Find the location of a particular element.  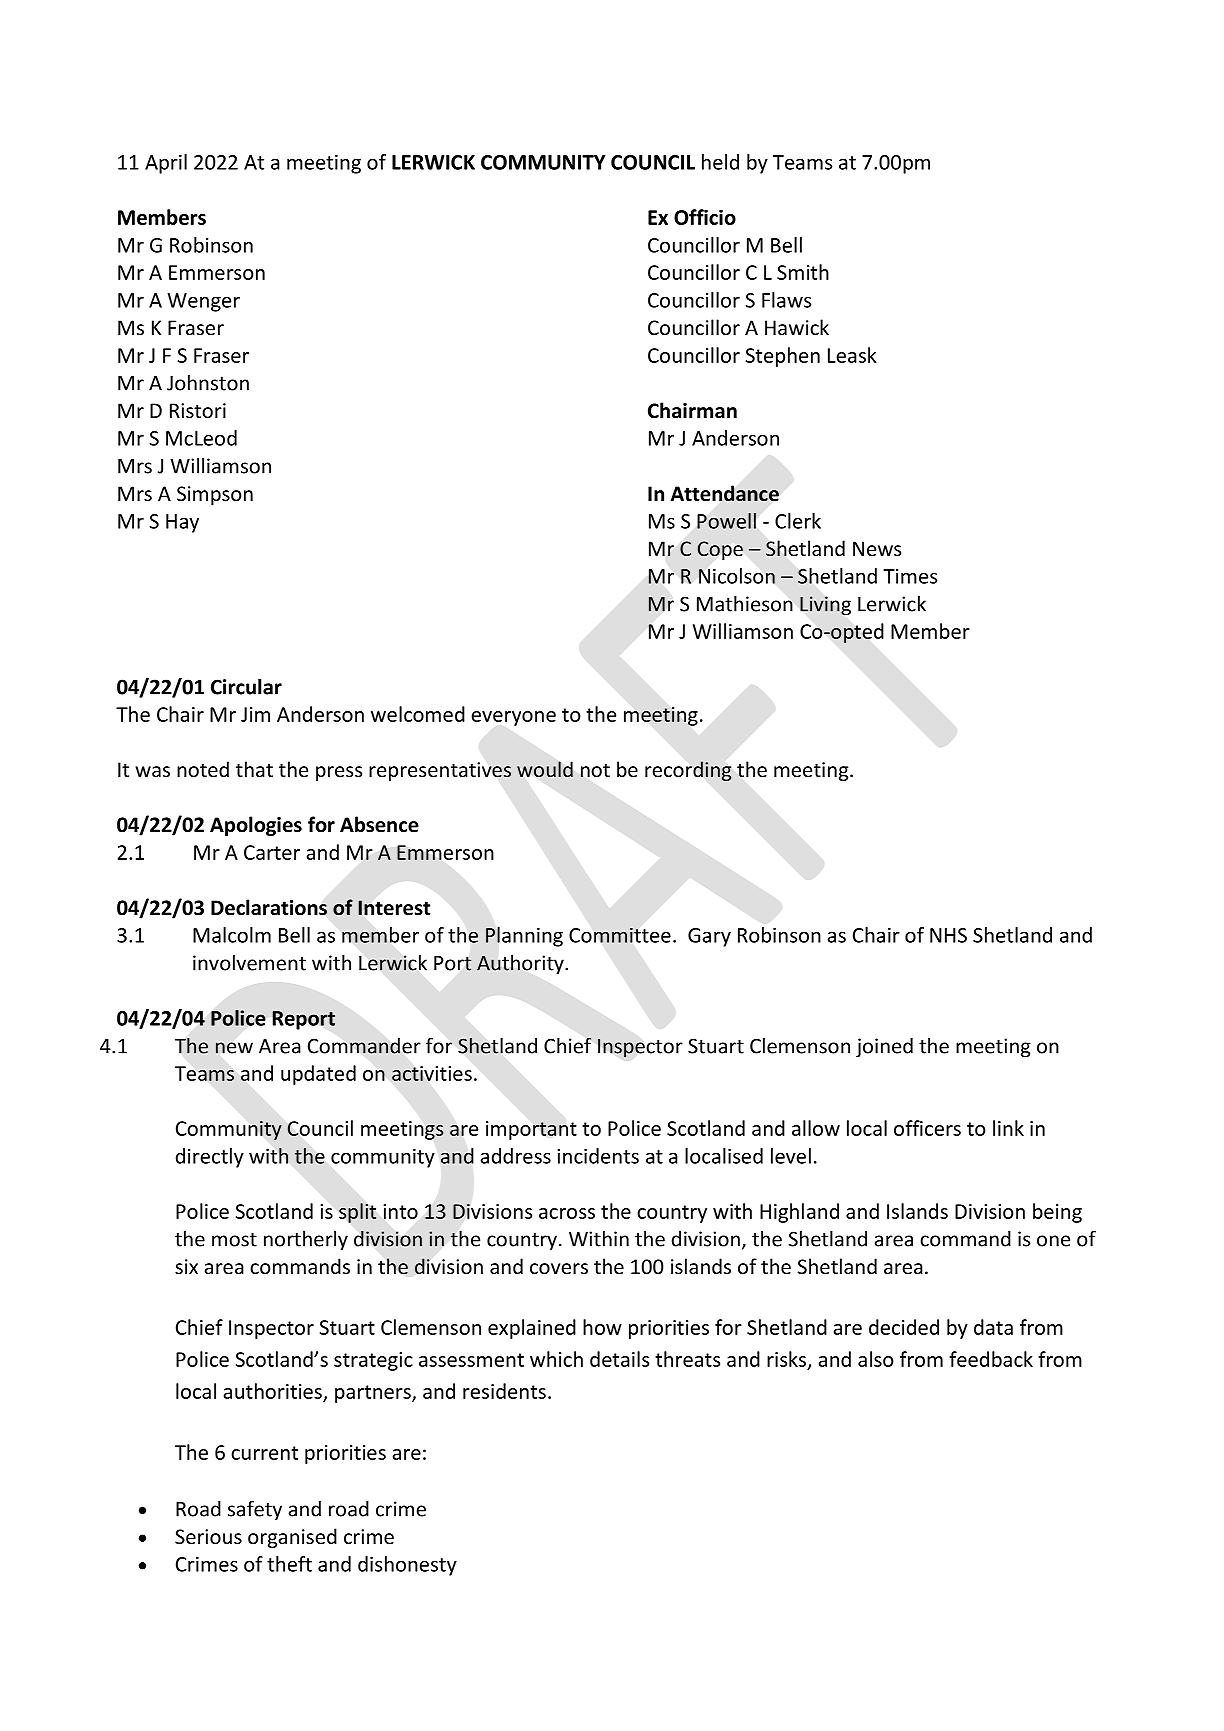

Times is located at coordinates (910, 576).
